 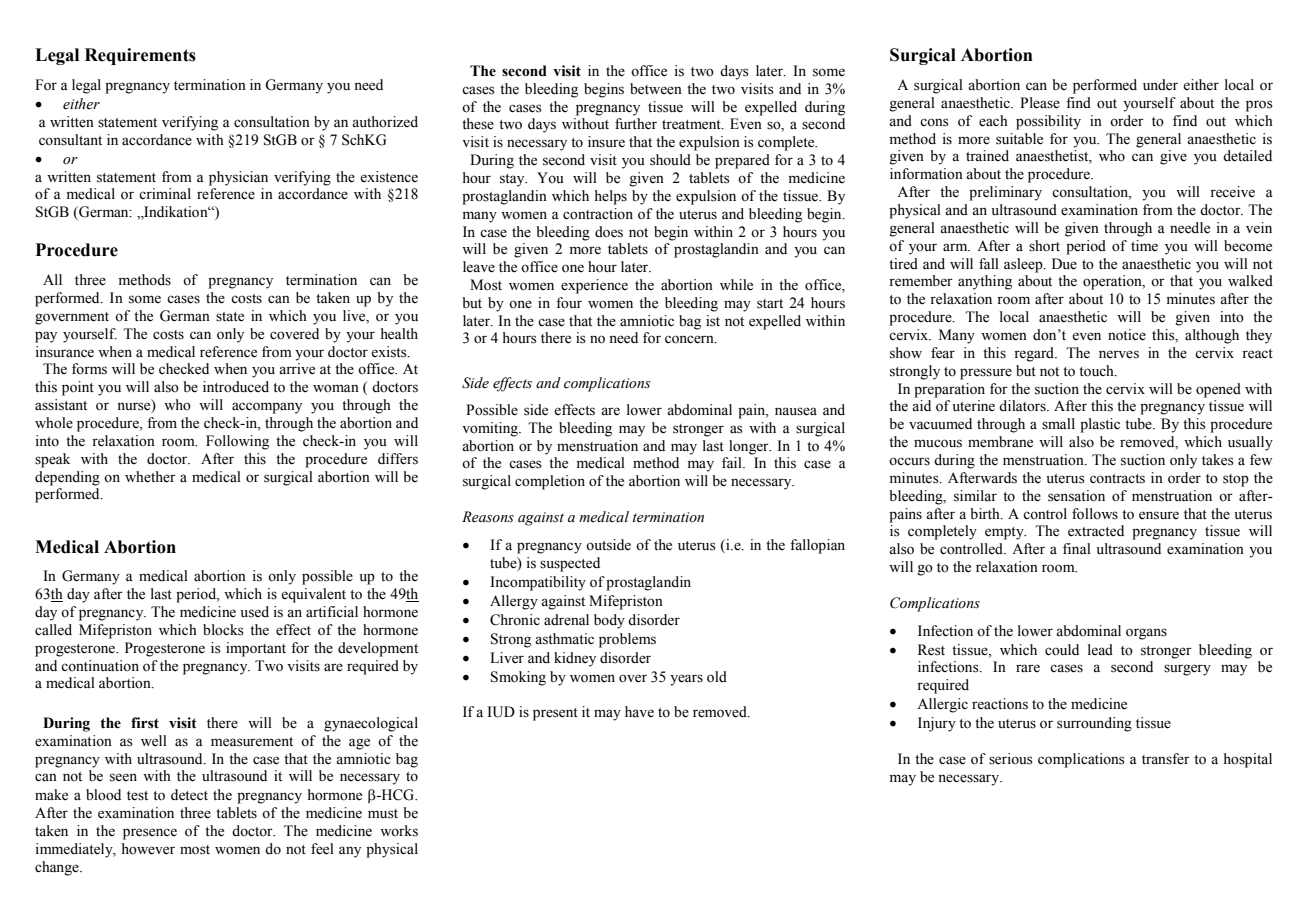 What do you see at coordinates (656, 89) in the screenshot?
I see `between` at bounding box center [656, 89].
